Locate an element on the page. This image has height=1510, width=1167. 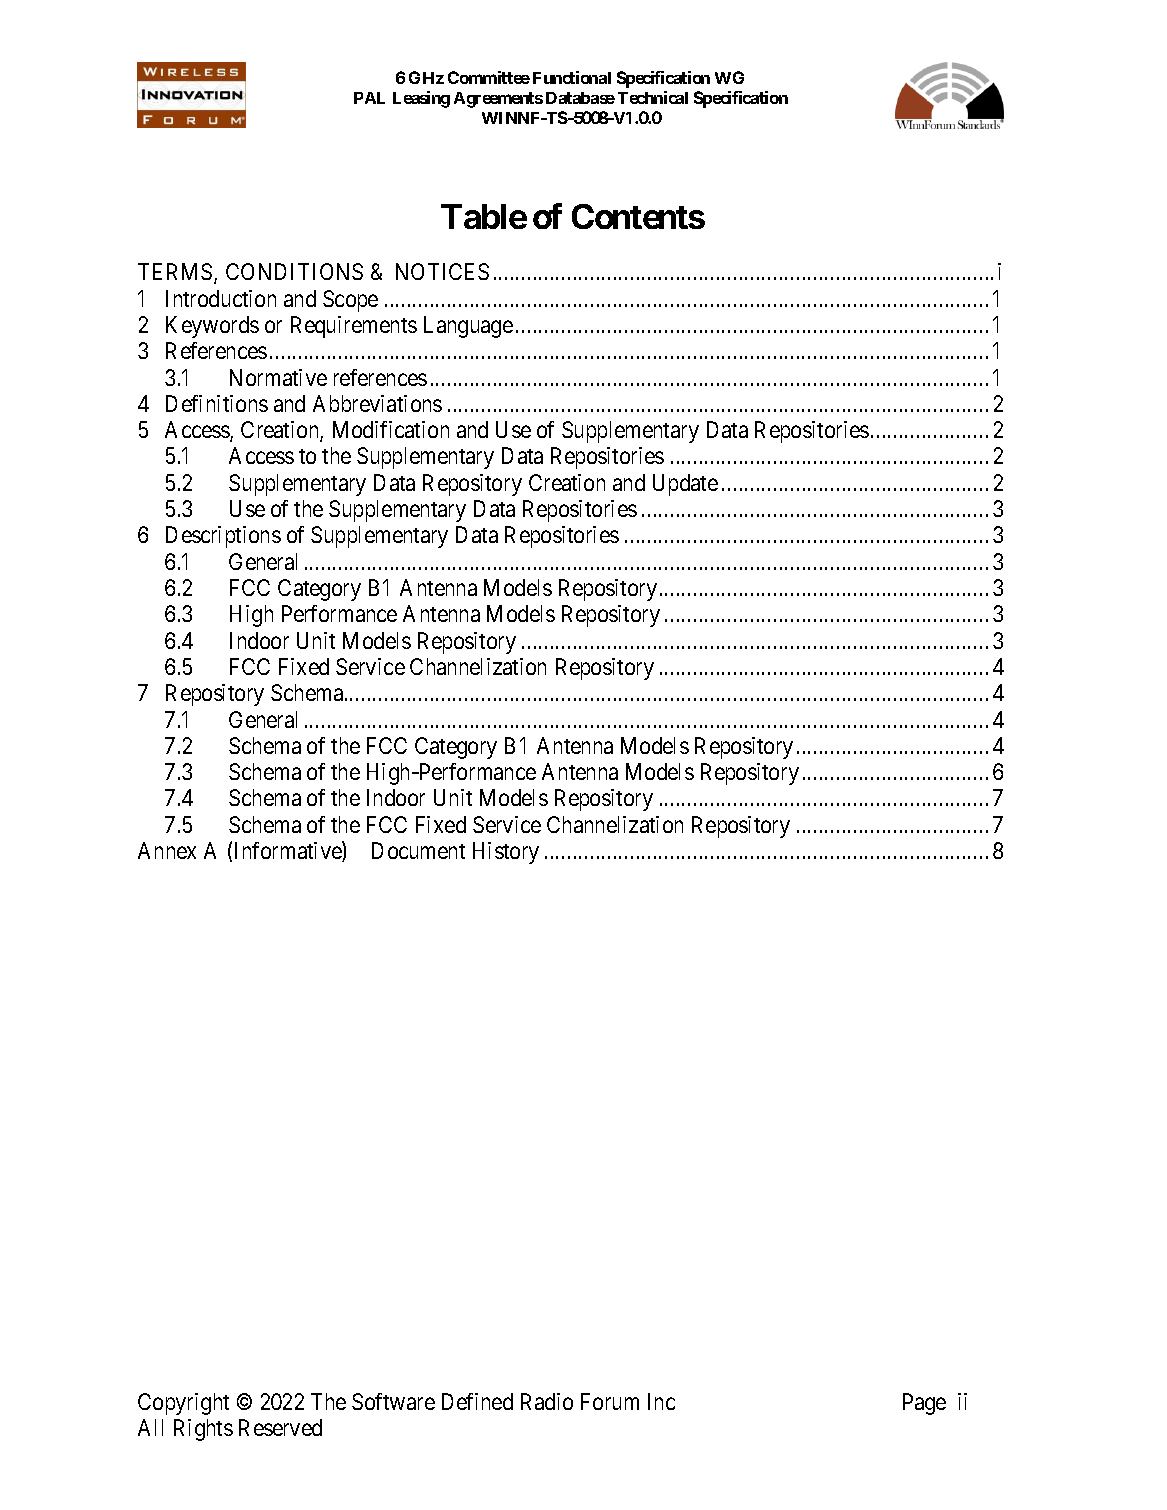
Annex is located at coordinates (167, 850).
